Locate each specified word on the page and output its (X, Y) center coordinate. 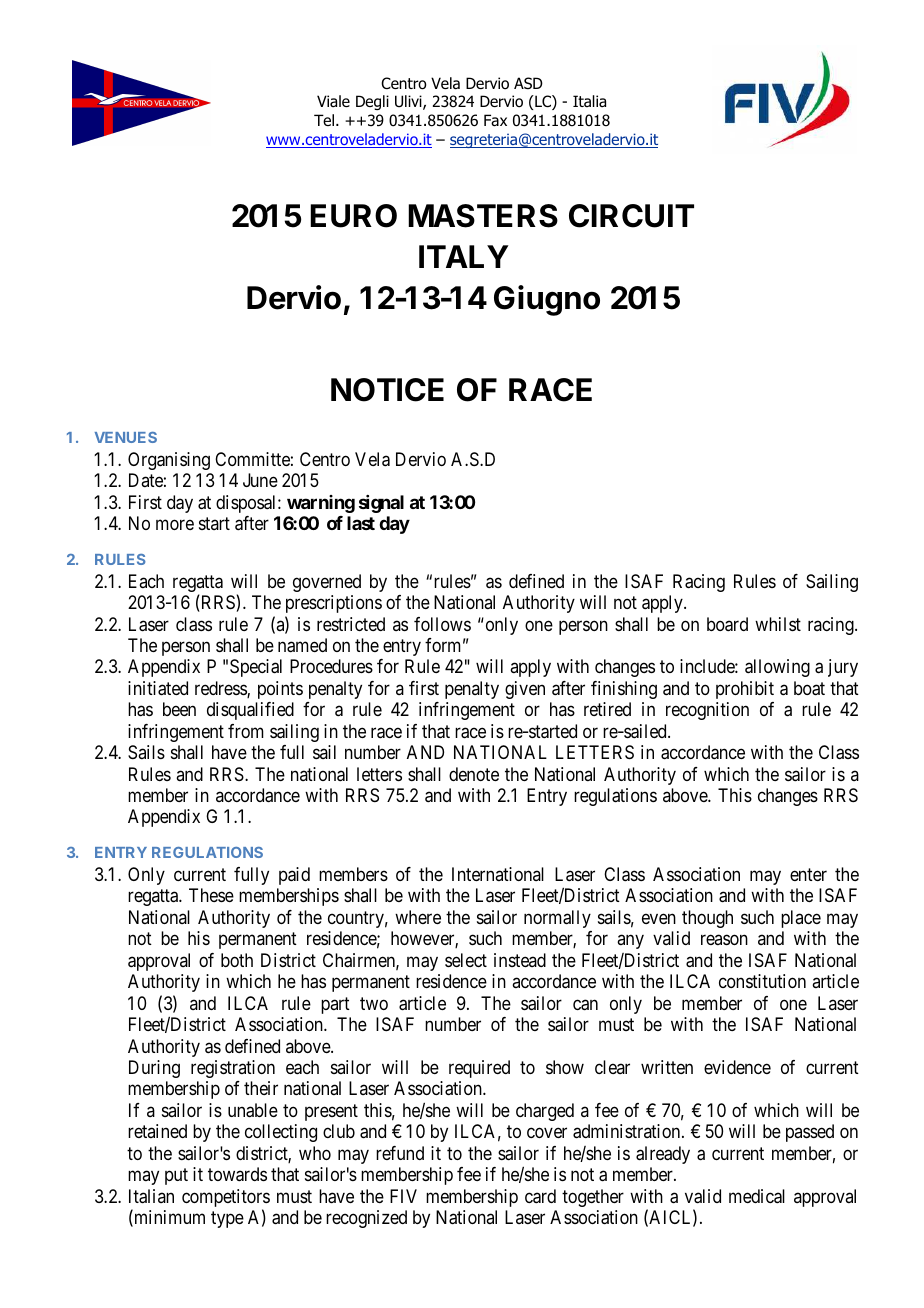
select (466, 960)
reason (724, 940)
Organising (169, 461)
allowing (777, 668)
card (540, 1196)
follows (442, 624)
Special (256, 668)
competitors (226, 1199)
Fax (495, 120)
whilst (778, 624)
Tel (324, 120)
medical (757, 1196)
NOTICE (387, 390)
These (211, 895)
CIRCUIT (631, 216)
